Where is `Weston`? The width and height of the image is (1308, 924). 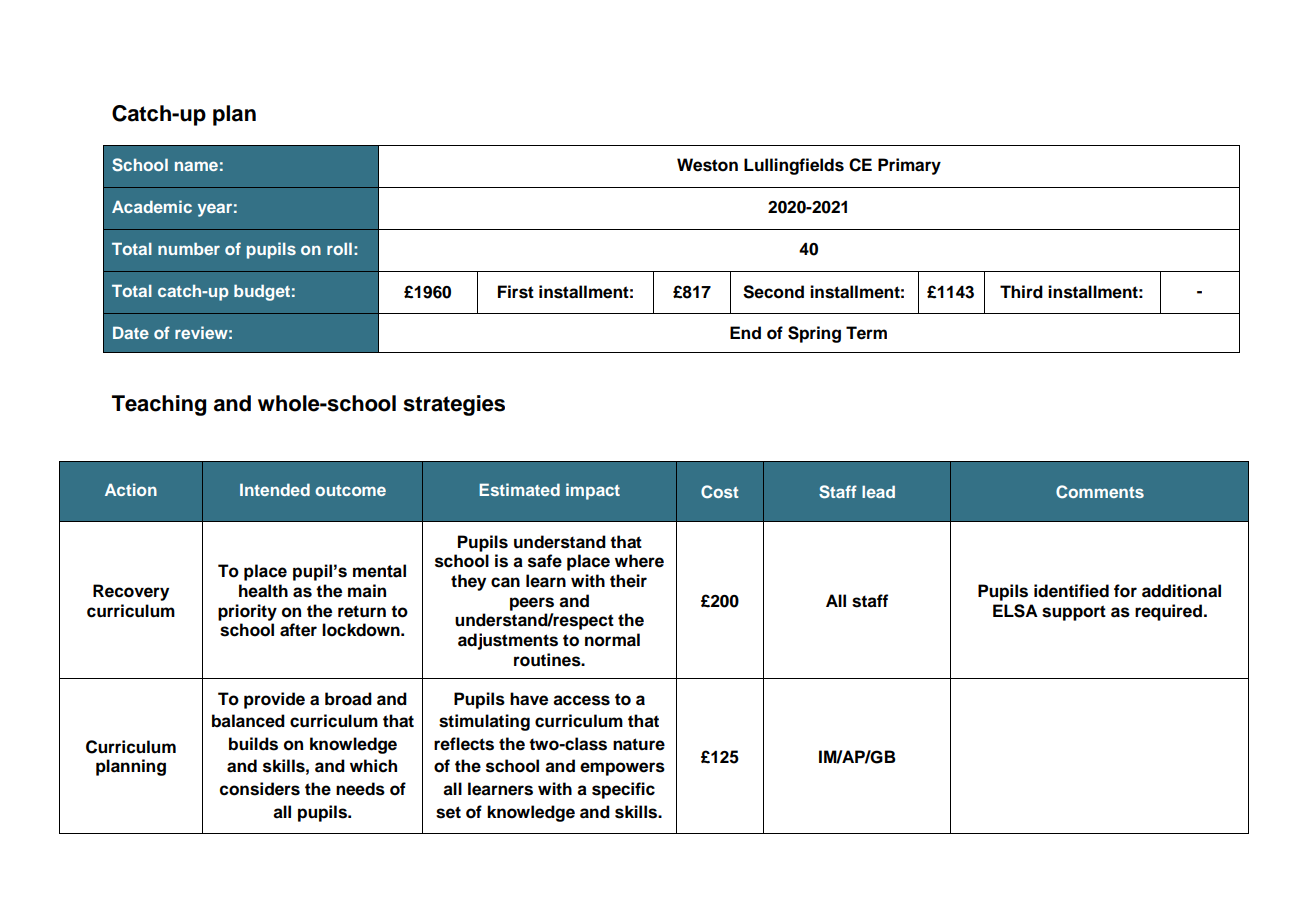
Weston is located at coordinates (707, 165).
